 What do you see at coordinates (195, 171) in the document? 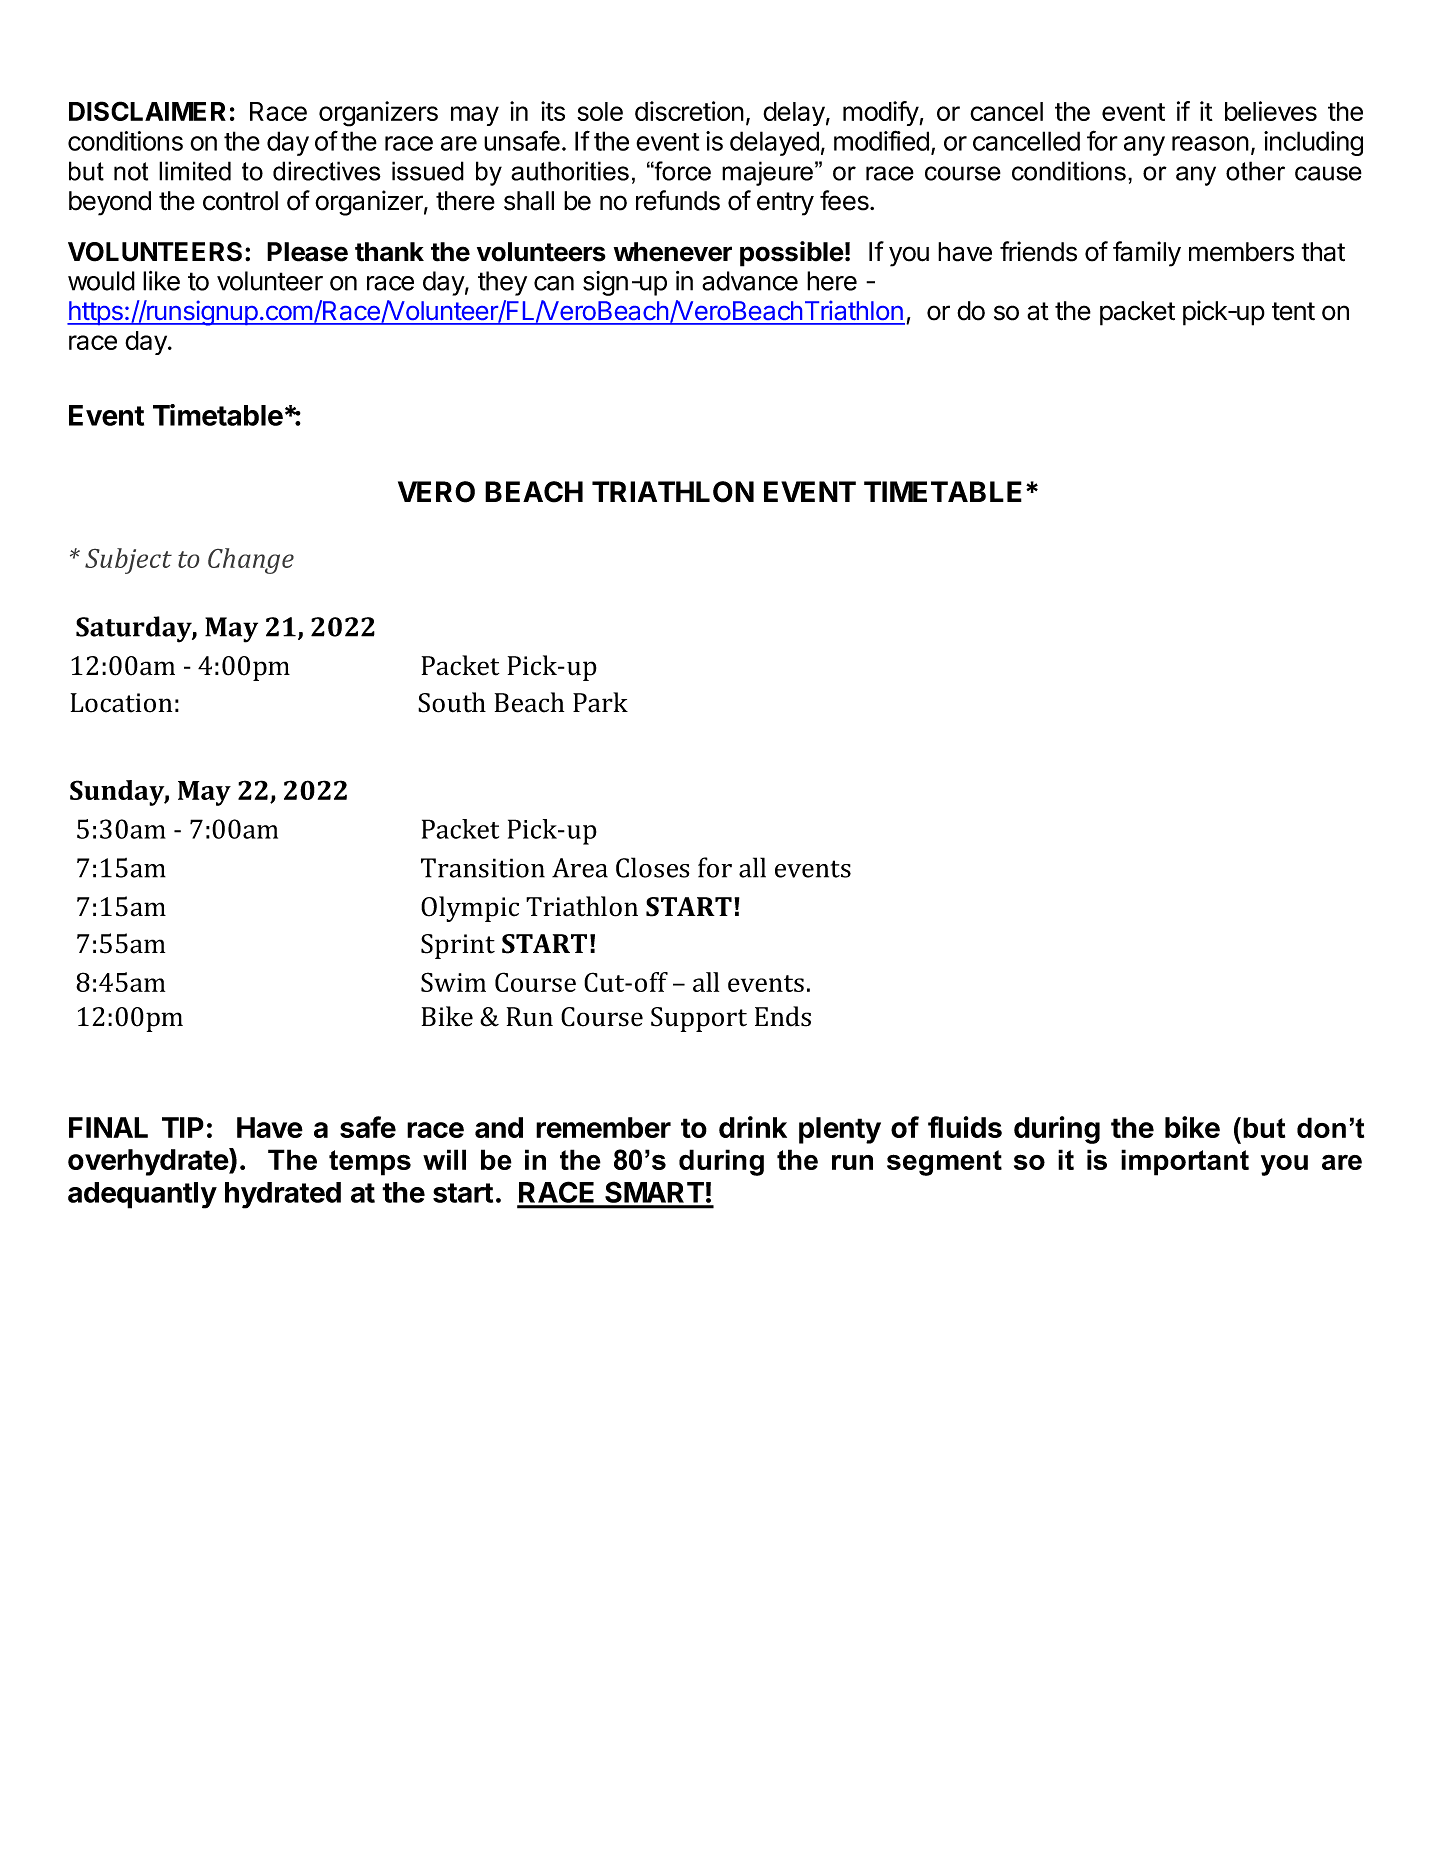
I see `limited` at bounding box center [195, 171].
